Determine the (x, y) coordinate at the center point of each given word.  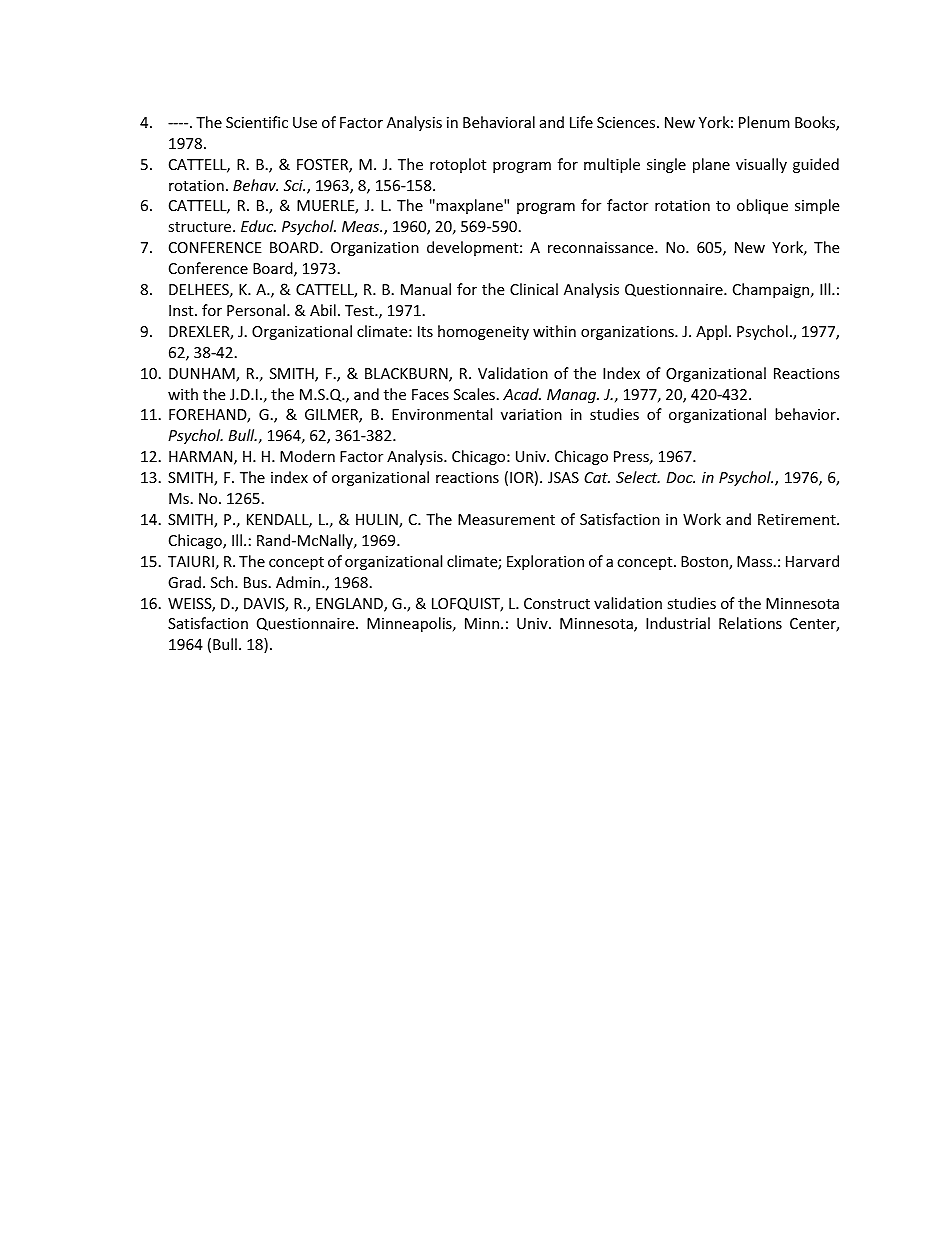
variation (531, 414)
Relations (750, 623)
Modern (307, 456)
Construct (557, 603)
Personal (257, 310)
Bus (255, 582)
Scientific (257, 122)
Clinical (534, 289)
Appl (711, 332)
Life (581, 122)
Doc (681, 477)
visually (761, 165)
